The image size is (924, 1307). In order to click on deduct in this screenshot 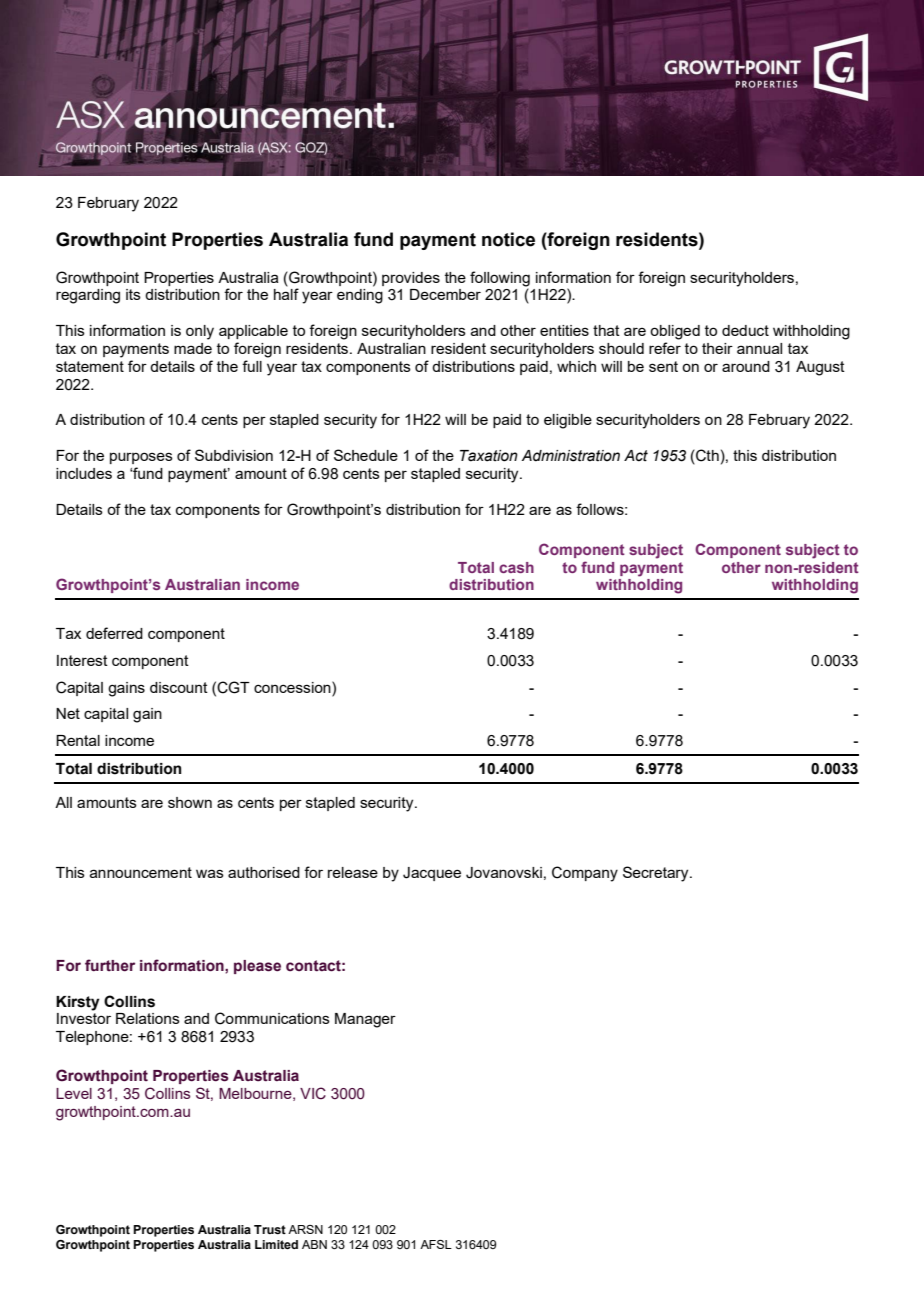, I will do `click(745, 330)`.
